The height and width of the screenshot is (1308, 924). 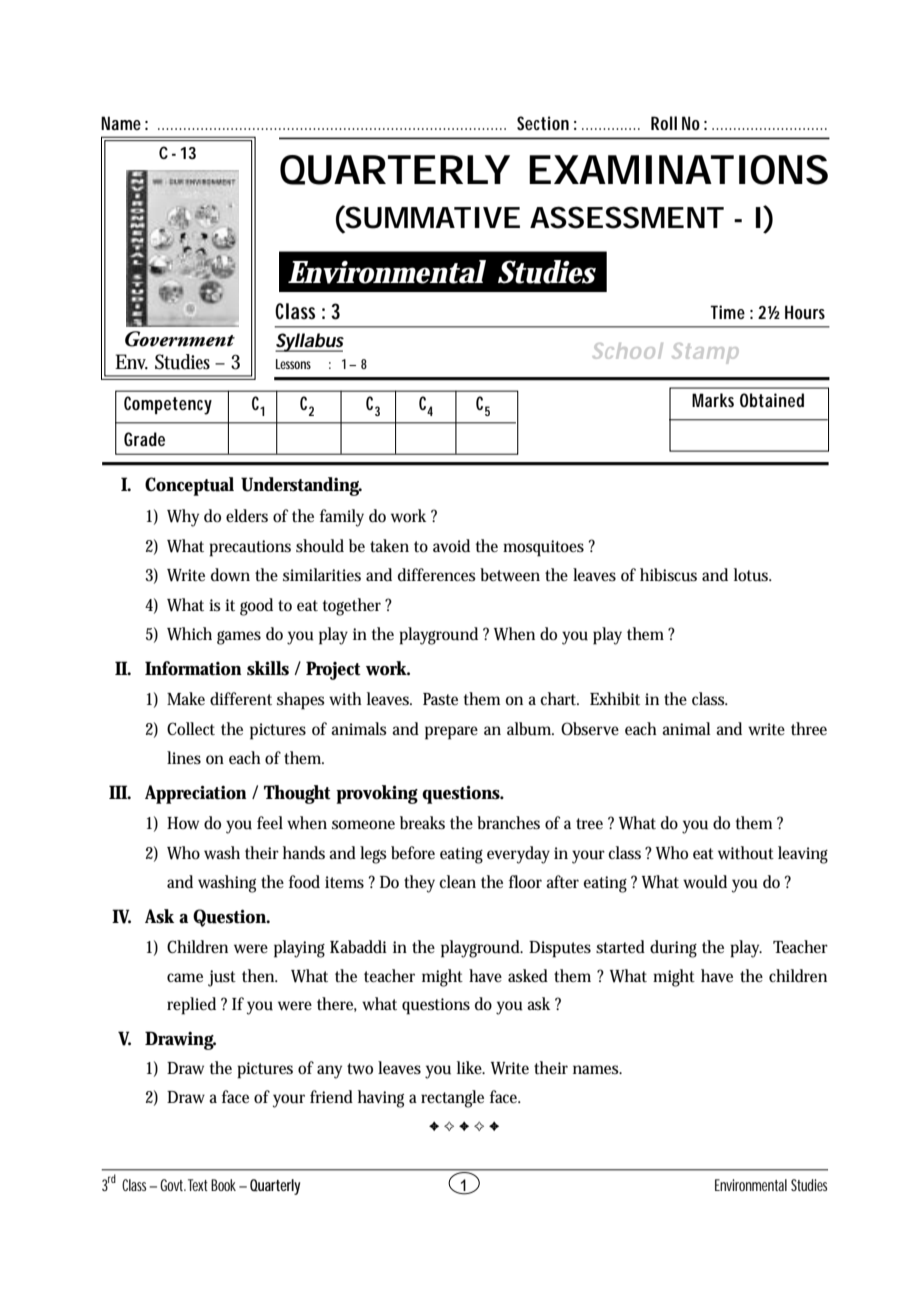 What do you see at coordinates (168, 405) in the screenshot?
I see `Competency` at bounding box center [168, 405].
